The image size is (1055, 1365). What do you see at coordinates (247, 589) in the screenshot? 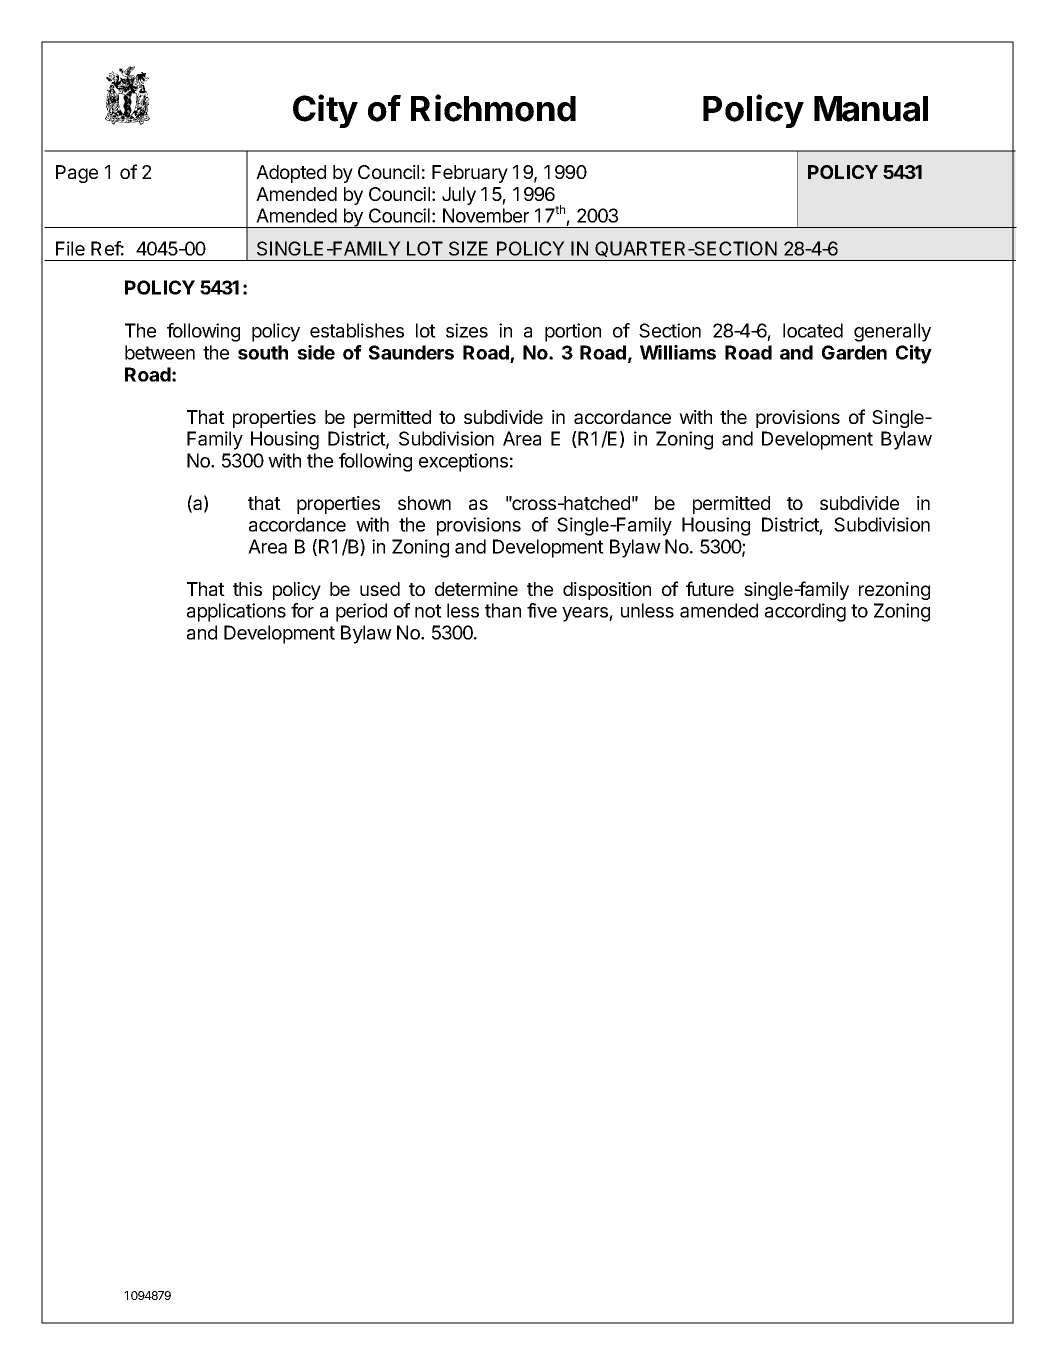
I see `this` at bounding box center [247, 589].
